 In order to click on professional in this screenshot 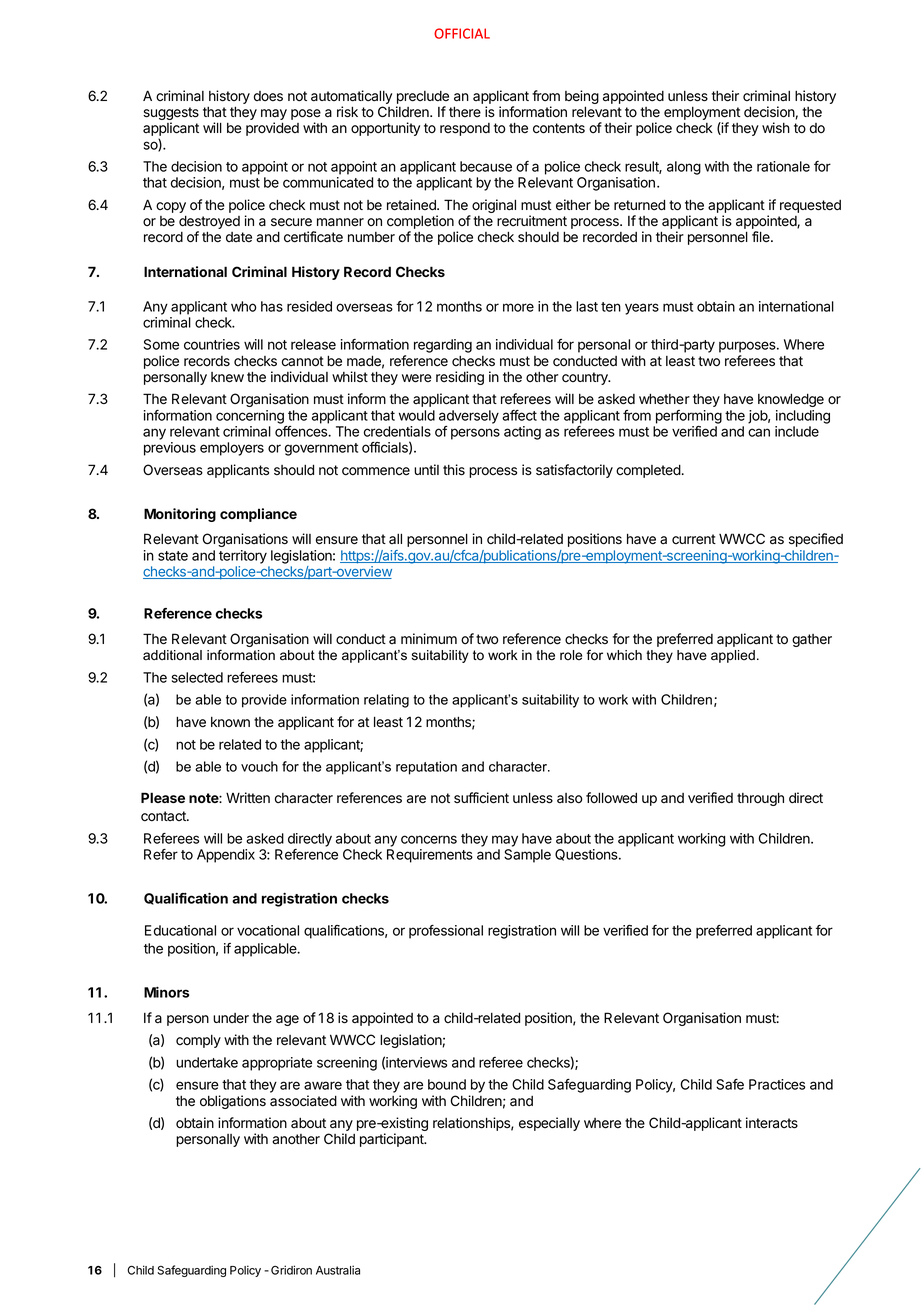, I will do `click(446, 932)`.
